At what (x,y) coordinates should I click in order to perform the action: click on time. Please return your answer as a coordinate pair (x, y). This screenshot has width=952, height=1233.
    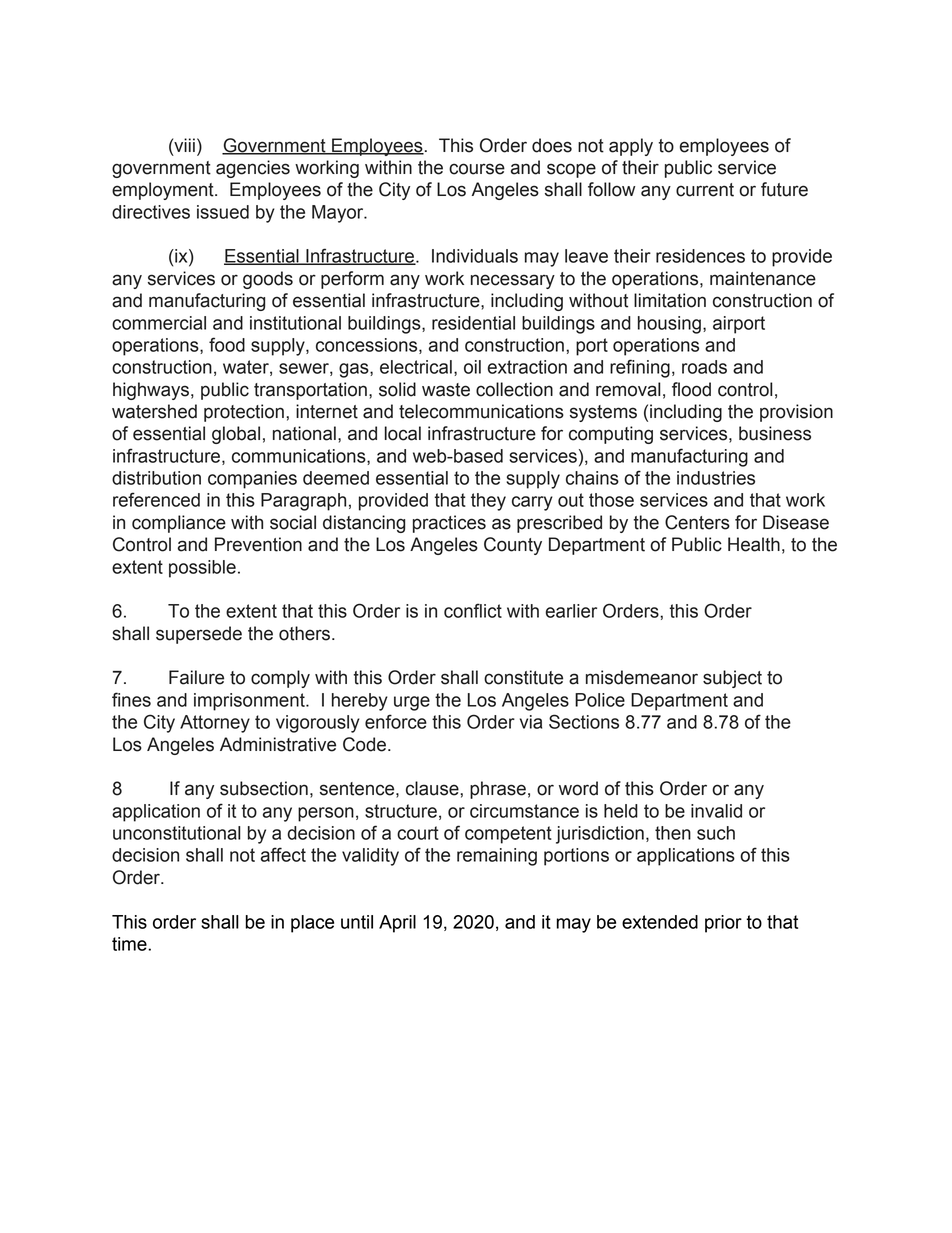
    Looking at the image, I should click on (130, 944).
